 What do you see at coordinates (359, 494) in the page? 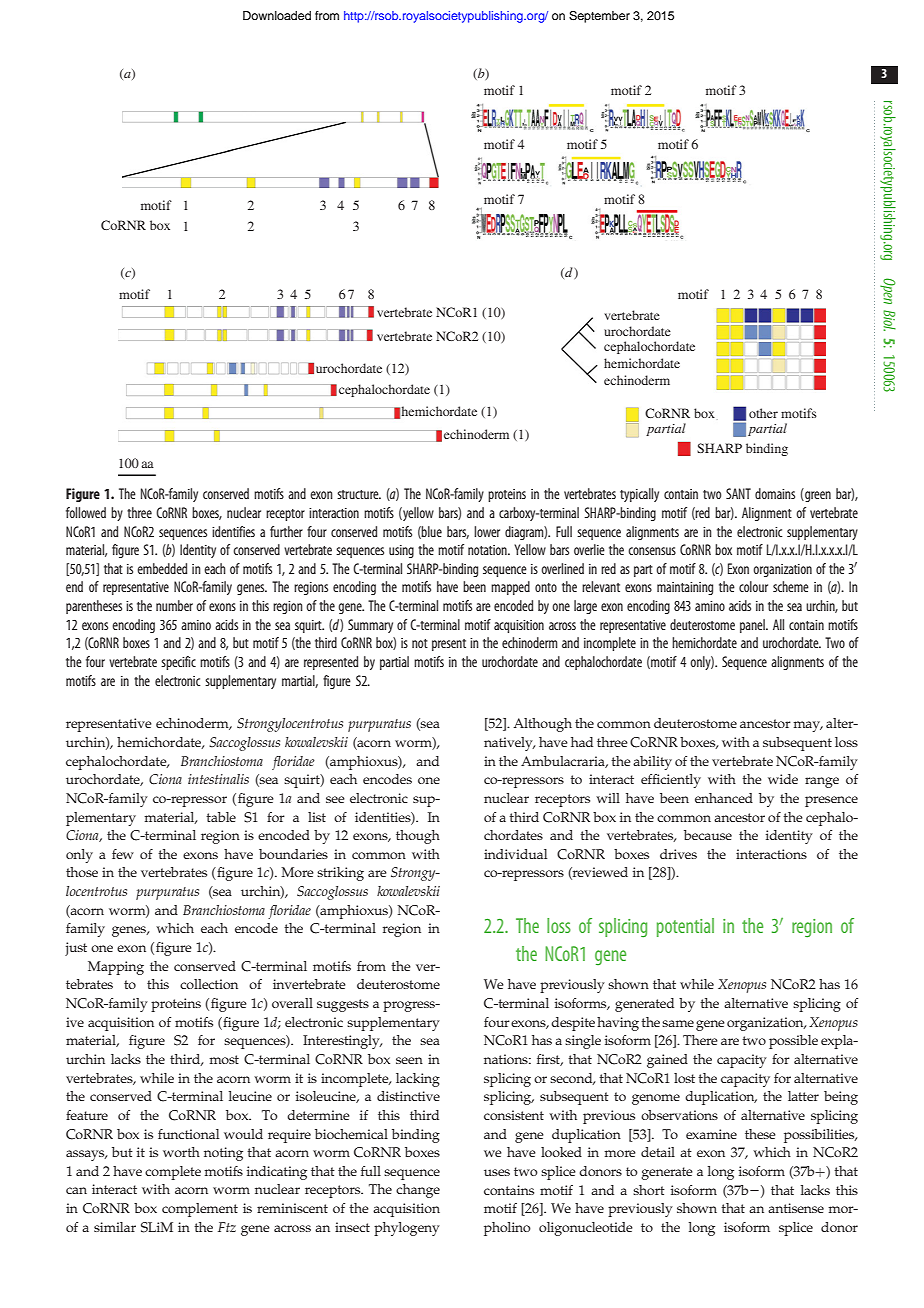
I see `structure` at bounding box center [359, 494].
